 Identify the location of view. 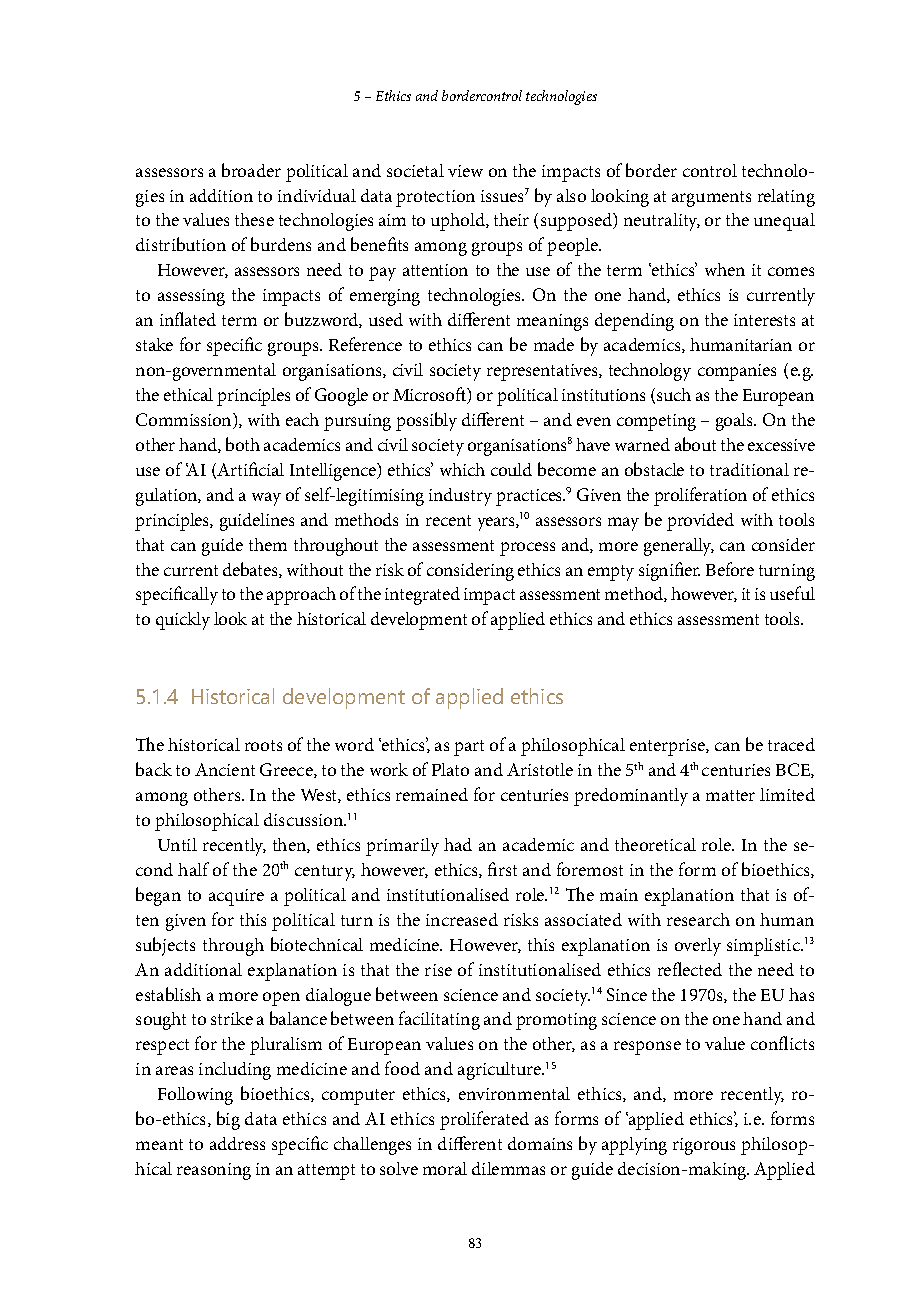
(465, 171).
